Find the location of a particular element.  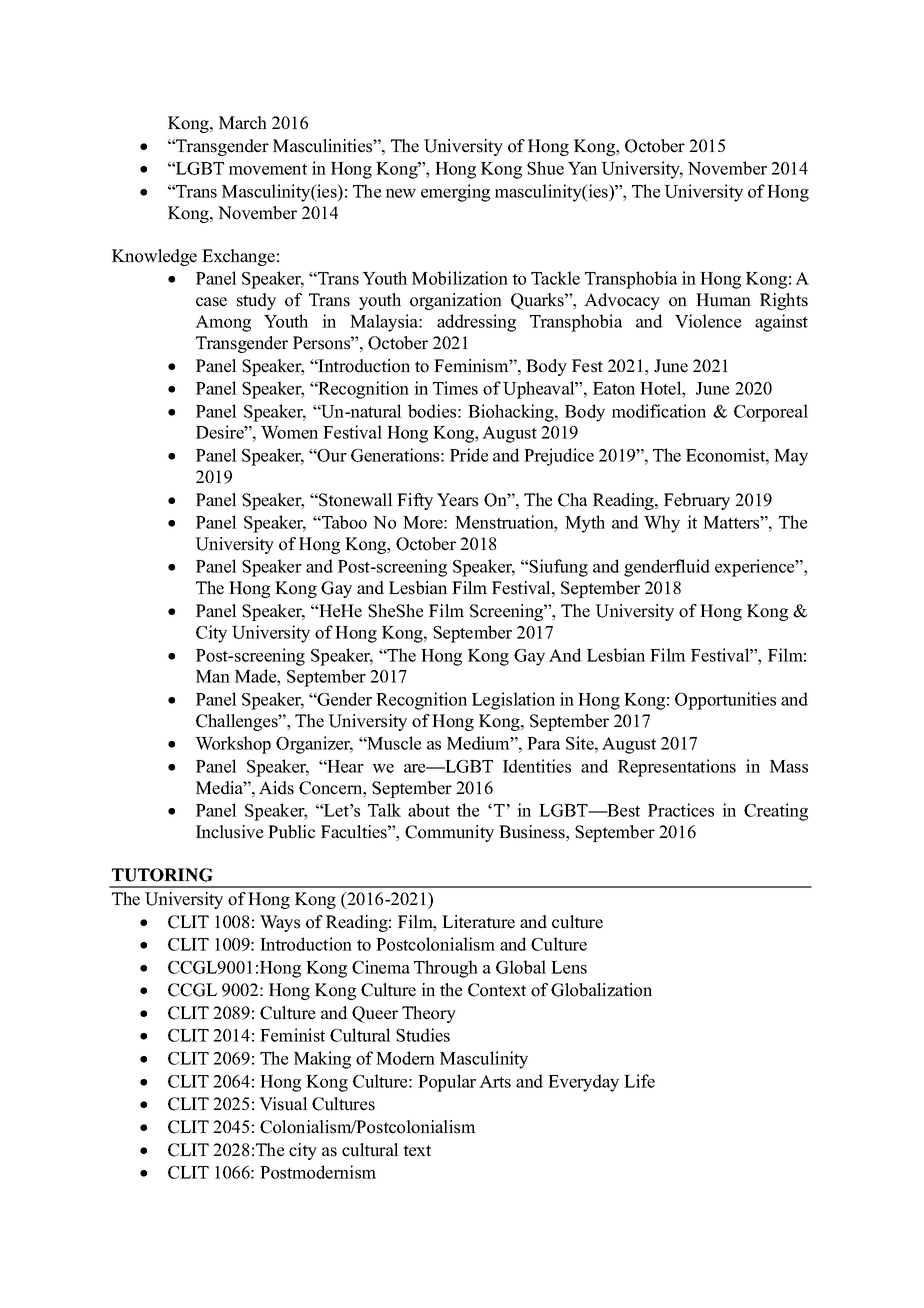

Visual is located at coordinates (283, 1104).
